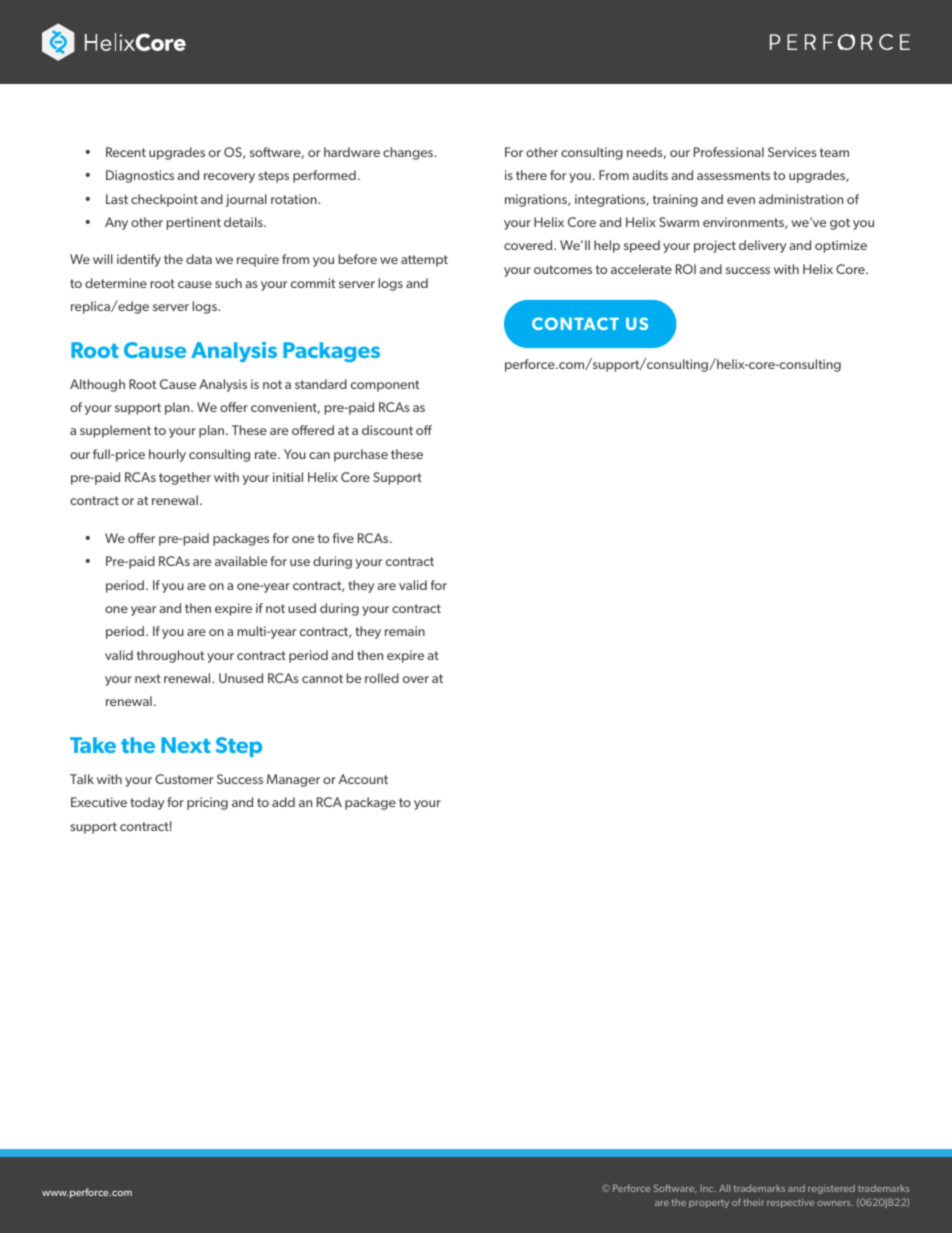 Image resolution: width=952 pixels, height=1233 pixels. I want to click on pricing, so click(207, 803).
